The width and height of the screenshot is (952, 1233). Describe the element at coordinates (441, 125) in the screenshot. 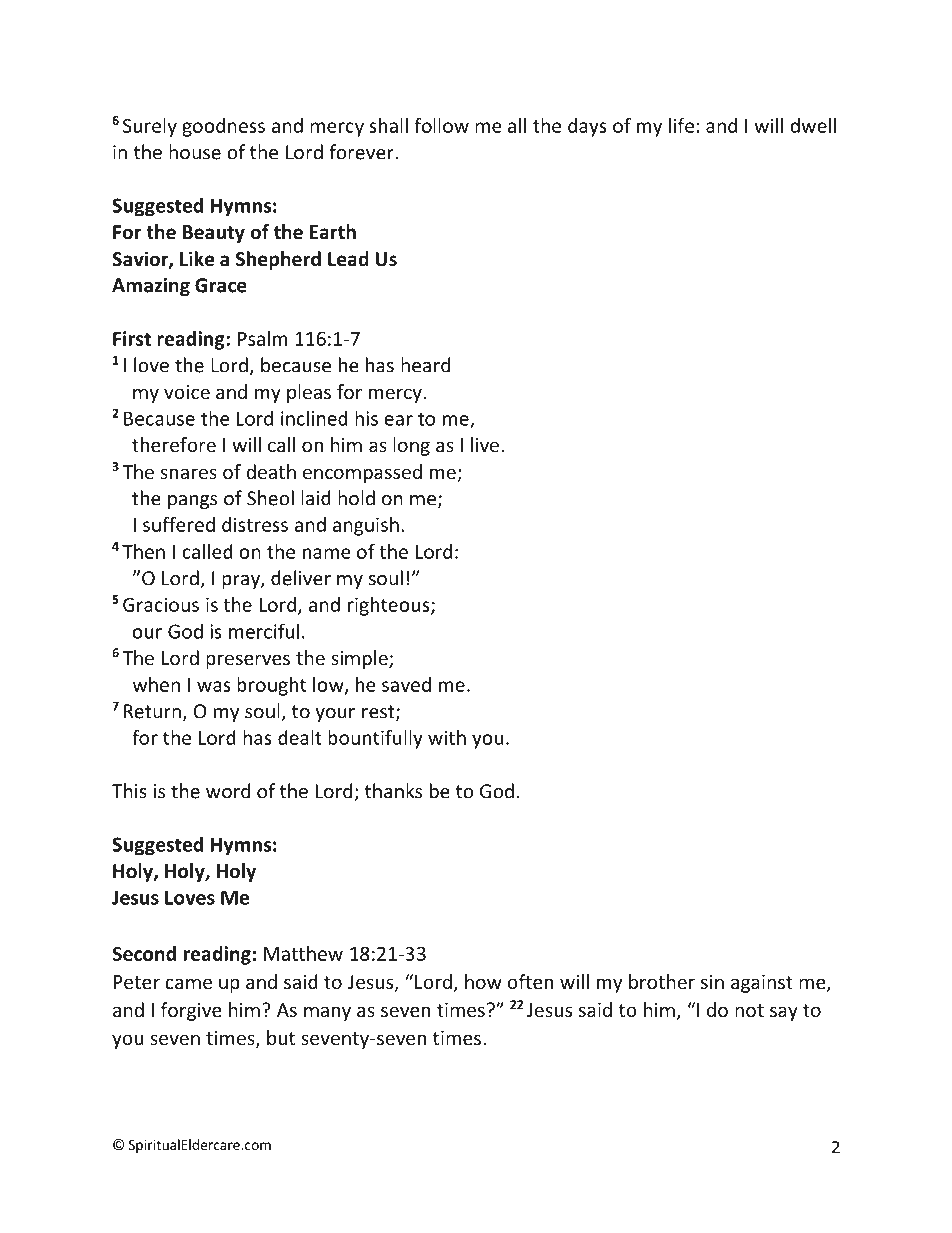

I see `follow` at that location.
